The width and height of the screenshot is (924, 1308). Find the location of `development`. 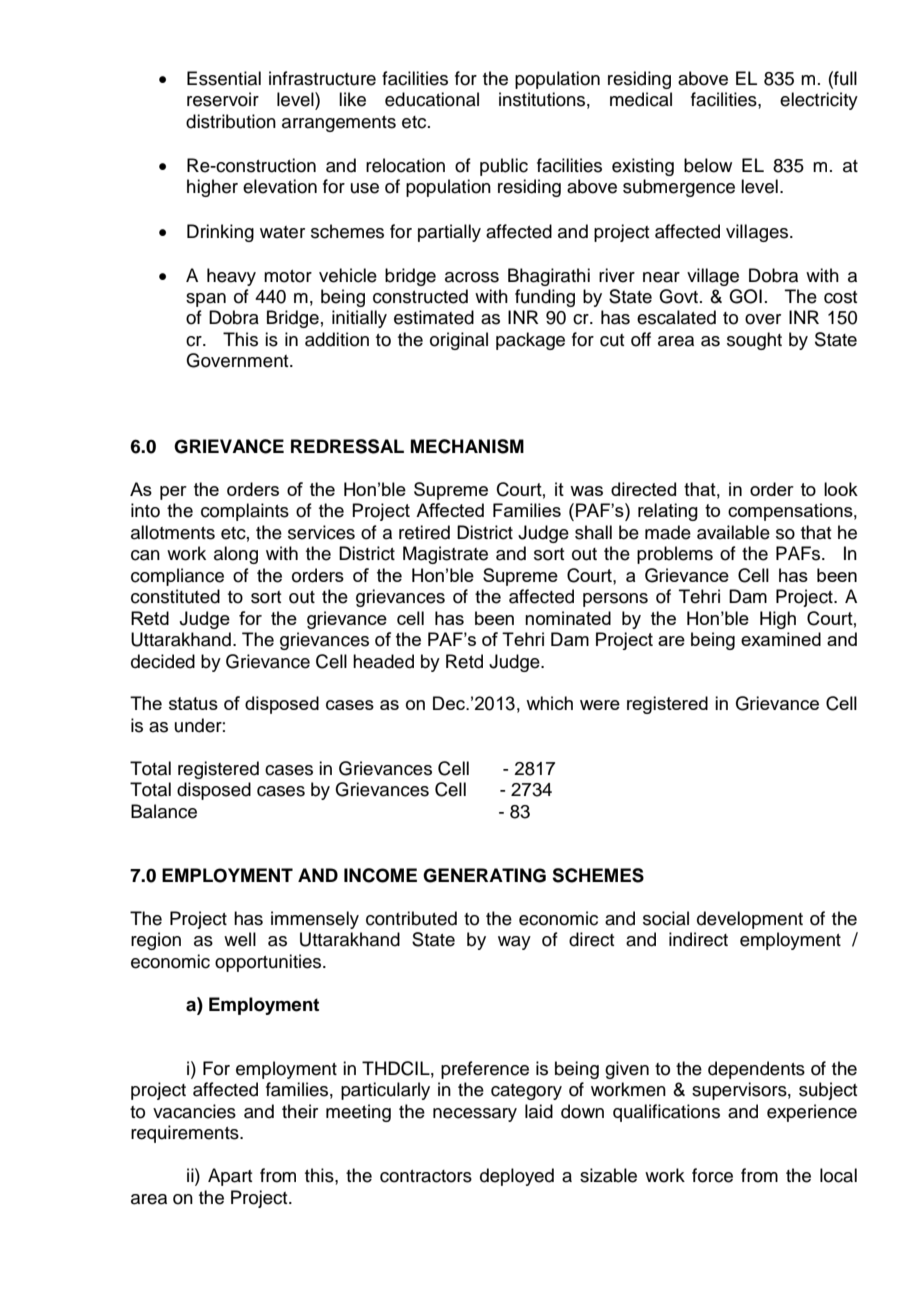

development is located at coordinates (750, 920).
